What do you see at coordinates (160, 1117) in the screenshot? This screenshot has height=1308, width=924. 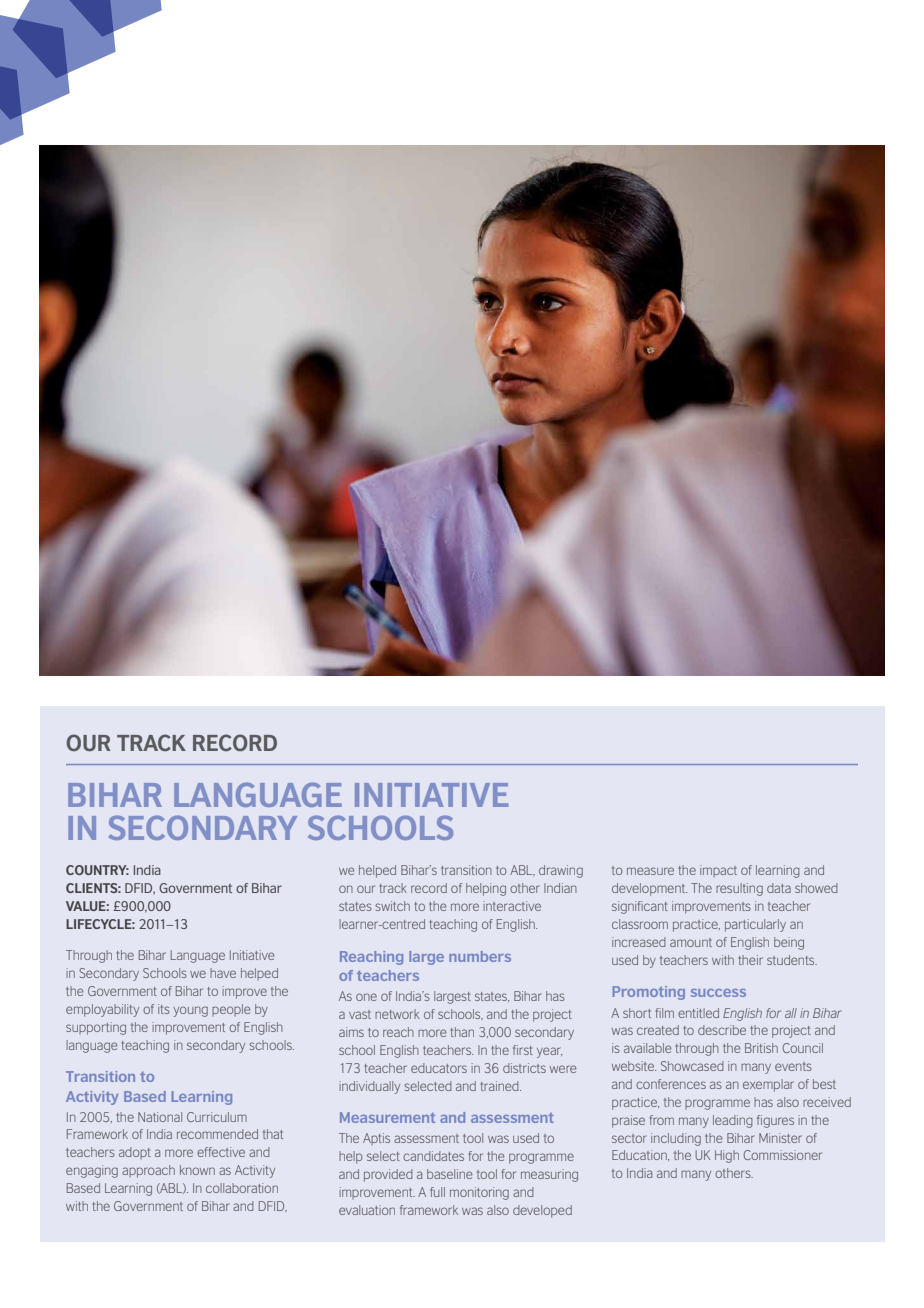 I see `National` at bounding box center [160, 1117].
